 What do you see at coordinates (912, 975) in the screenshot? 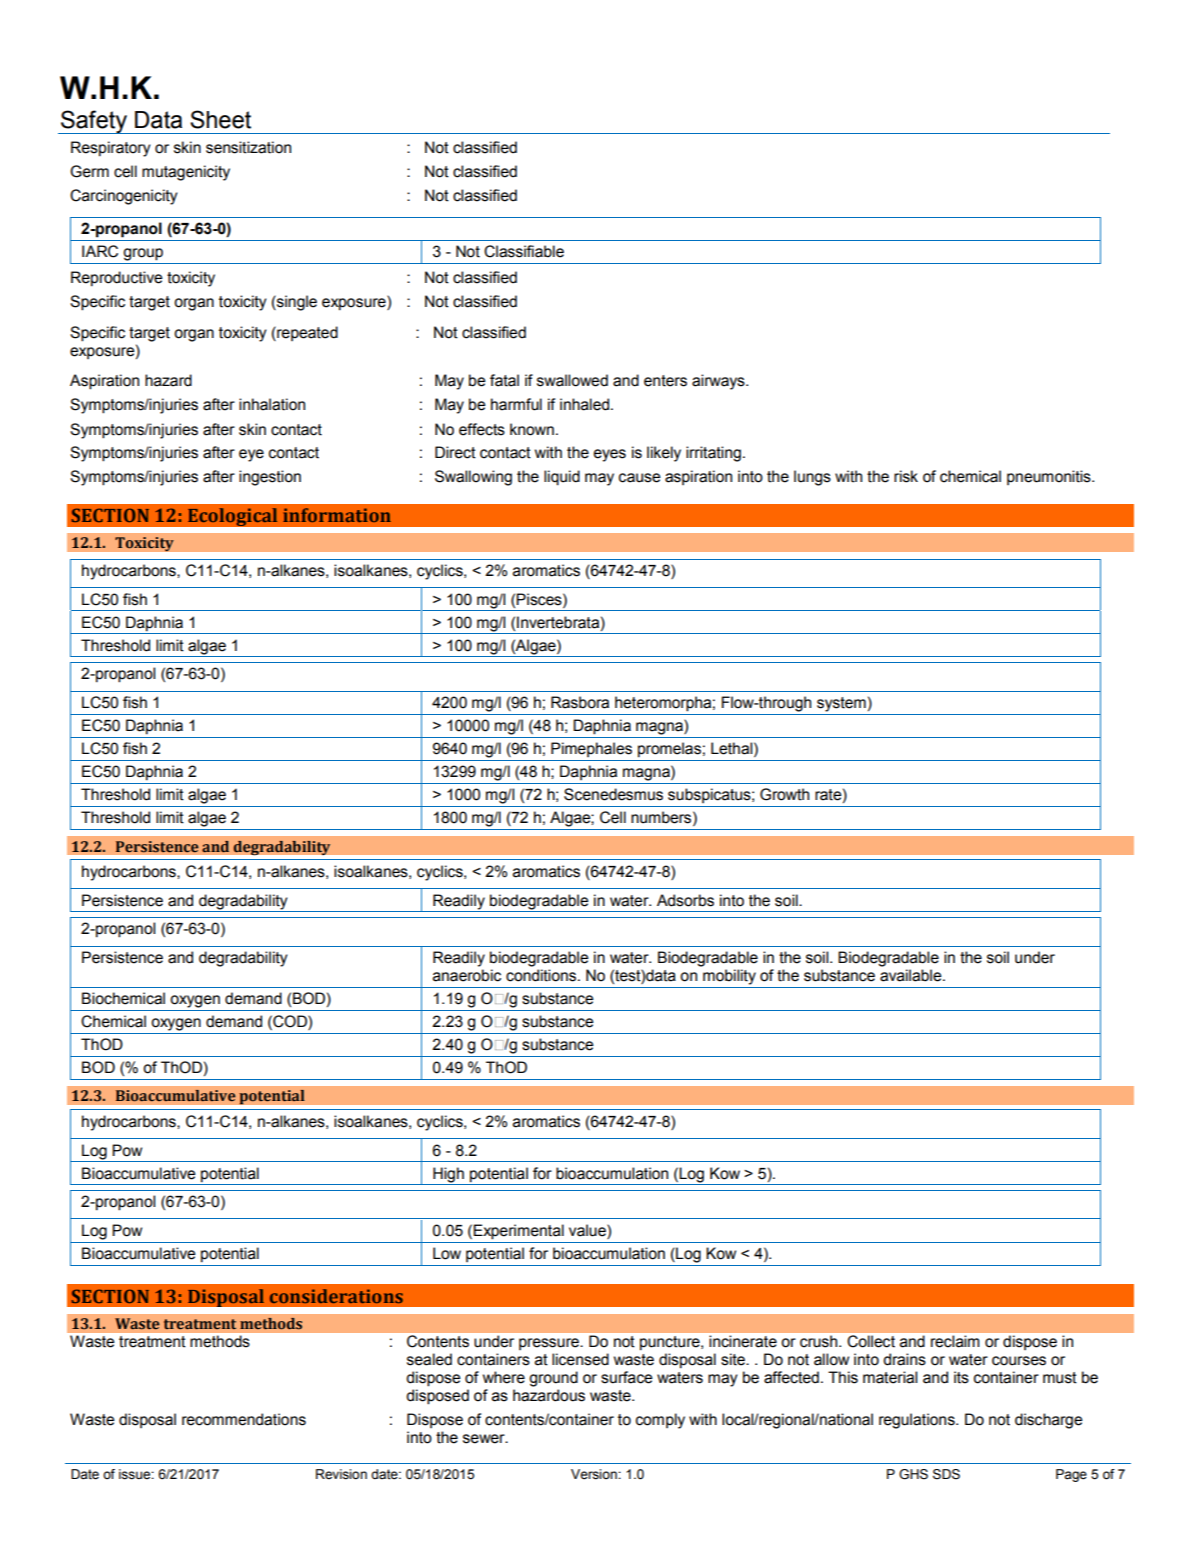
I see `available` at bounding box center [912, 975].
